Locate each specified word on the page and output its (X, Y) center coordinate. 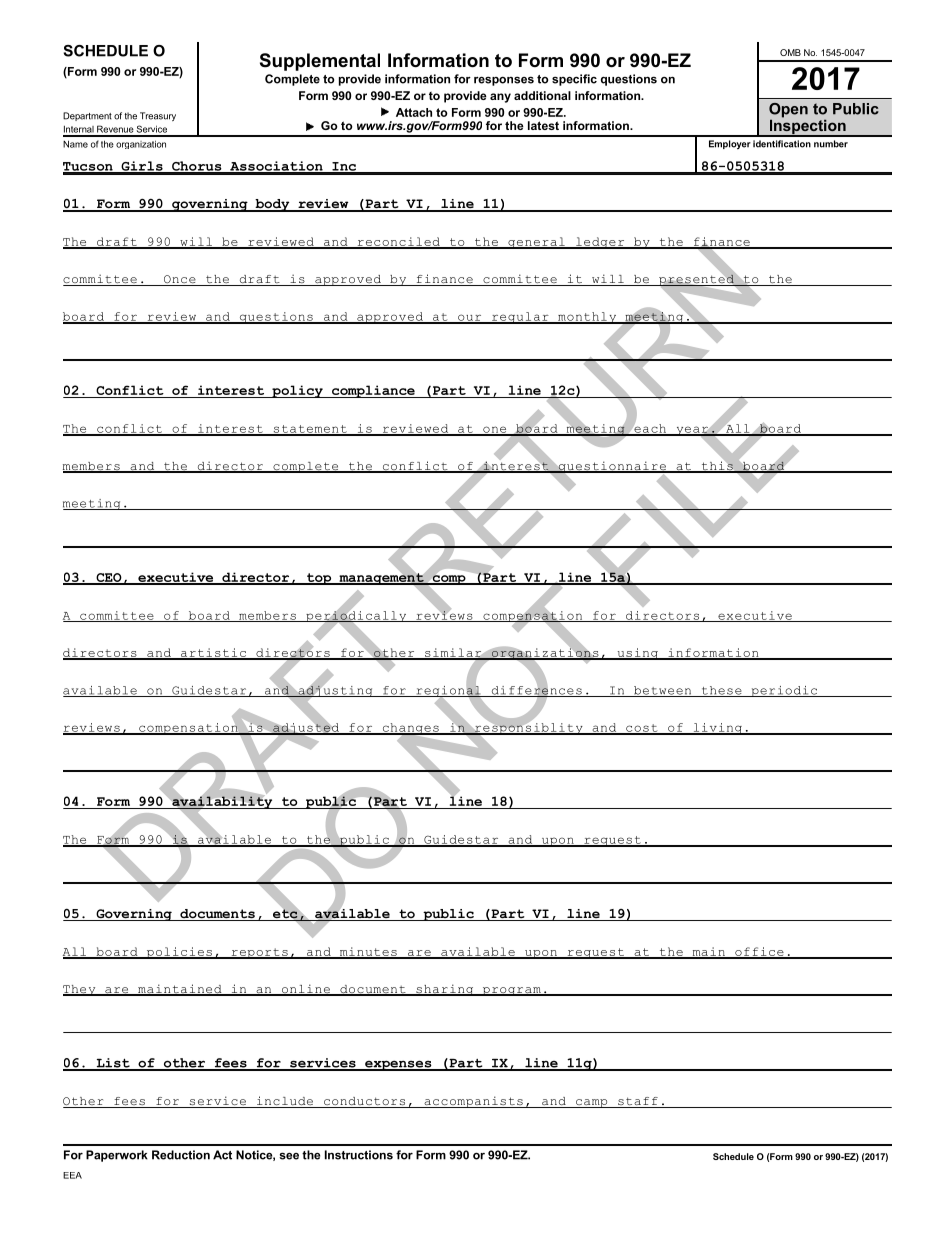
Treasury (158, 116)
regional (448, 691)
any (500, 98)
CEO (109, 578)
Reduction (181, 1155)
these (721, 691)
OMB (790, 52)
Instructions (359, 1155)
